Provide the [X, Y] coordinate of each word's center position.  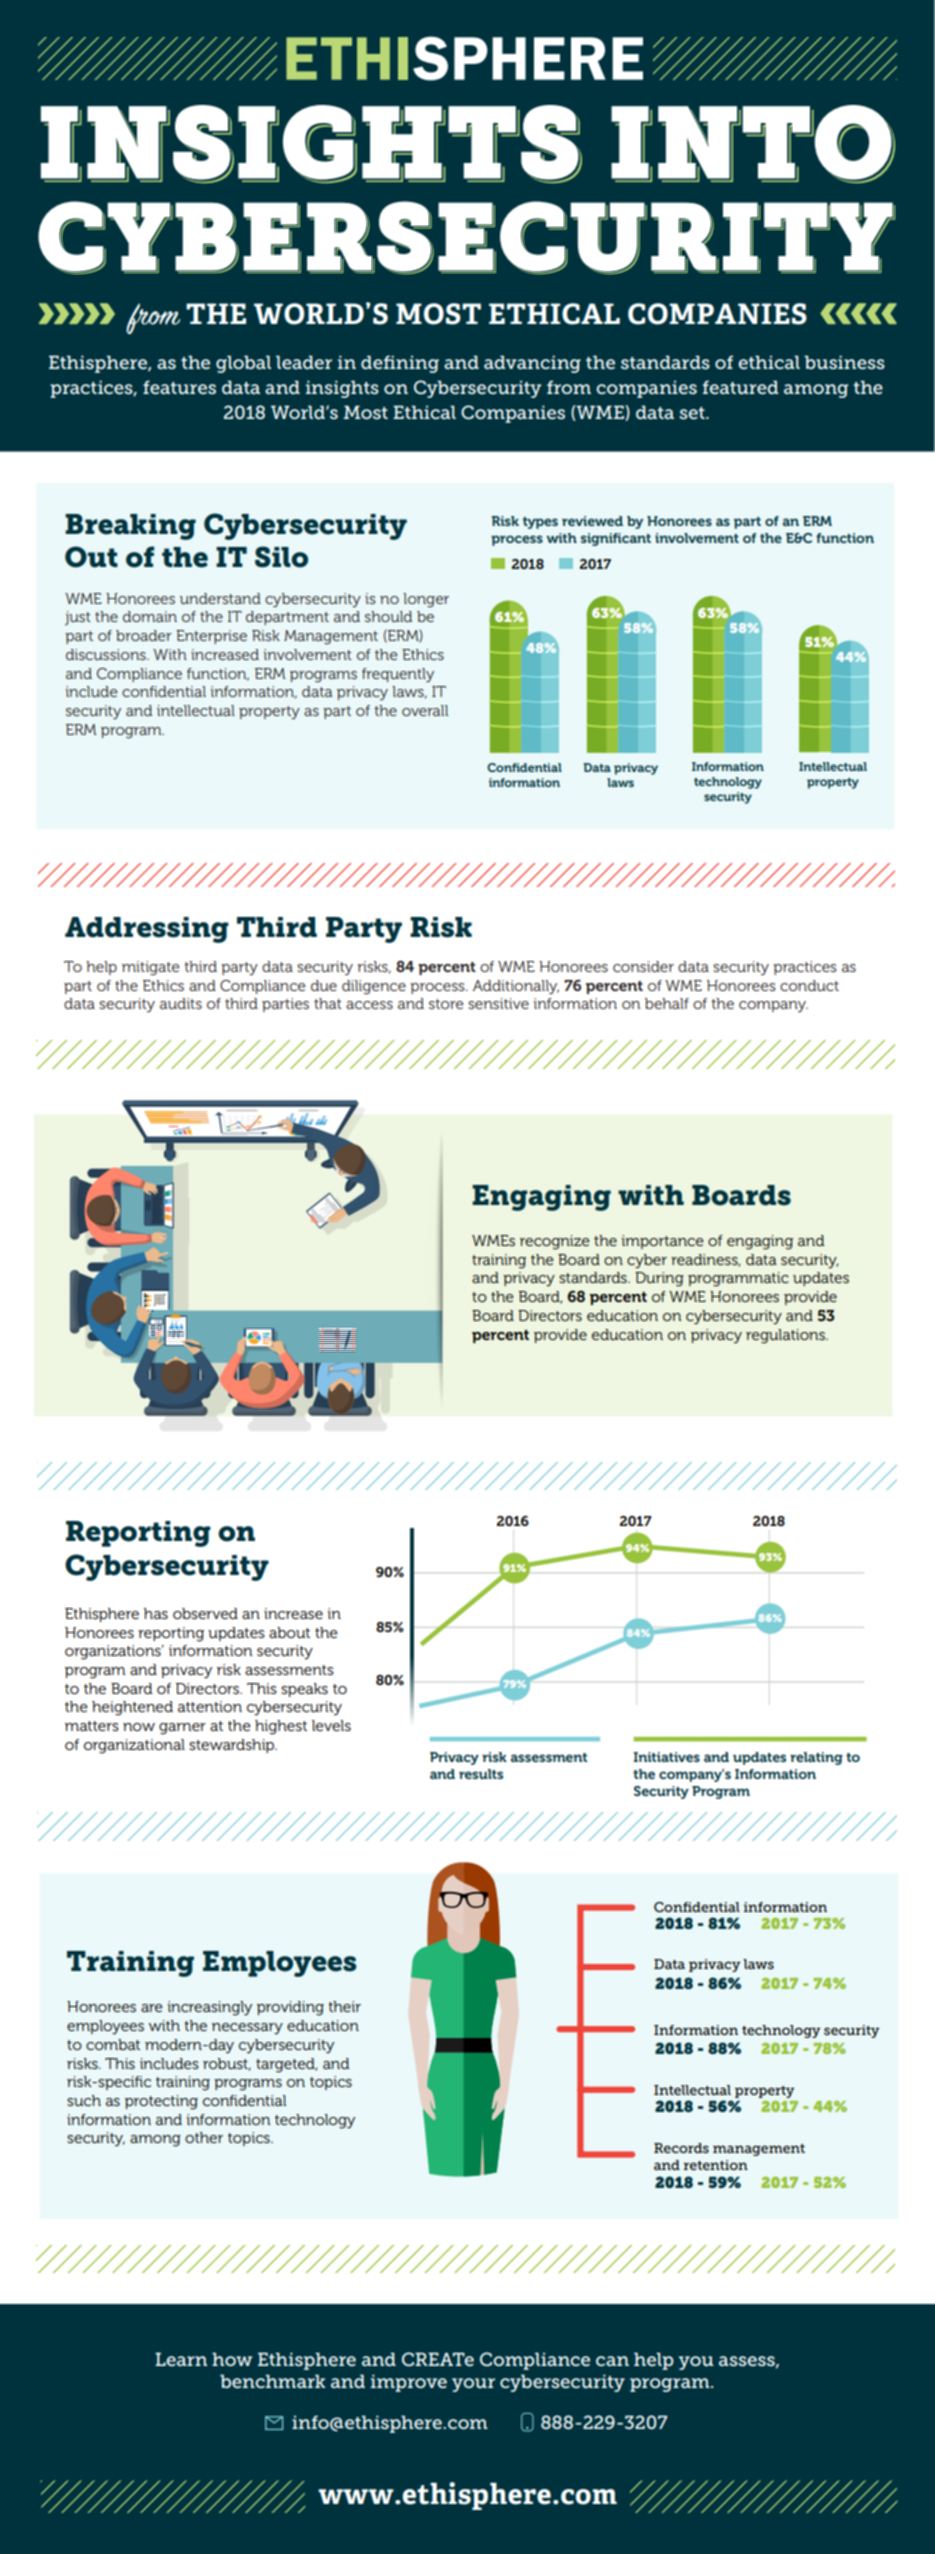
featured [740, 387]
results [481, 1774]
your [473, 2385]
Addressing [147, 930]
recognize [555, 1242]
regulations [786, 1336]
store [446, 1004]
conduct [809, 985]
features [179, 387]
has [156, 1613]
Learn [181, 2359]
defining [400, 364]
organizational [134, 1746]
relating [816, 1758]
